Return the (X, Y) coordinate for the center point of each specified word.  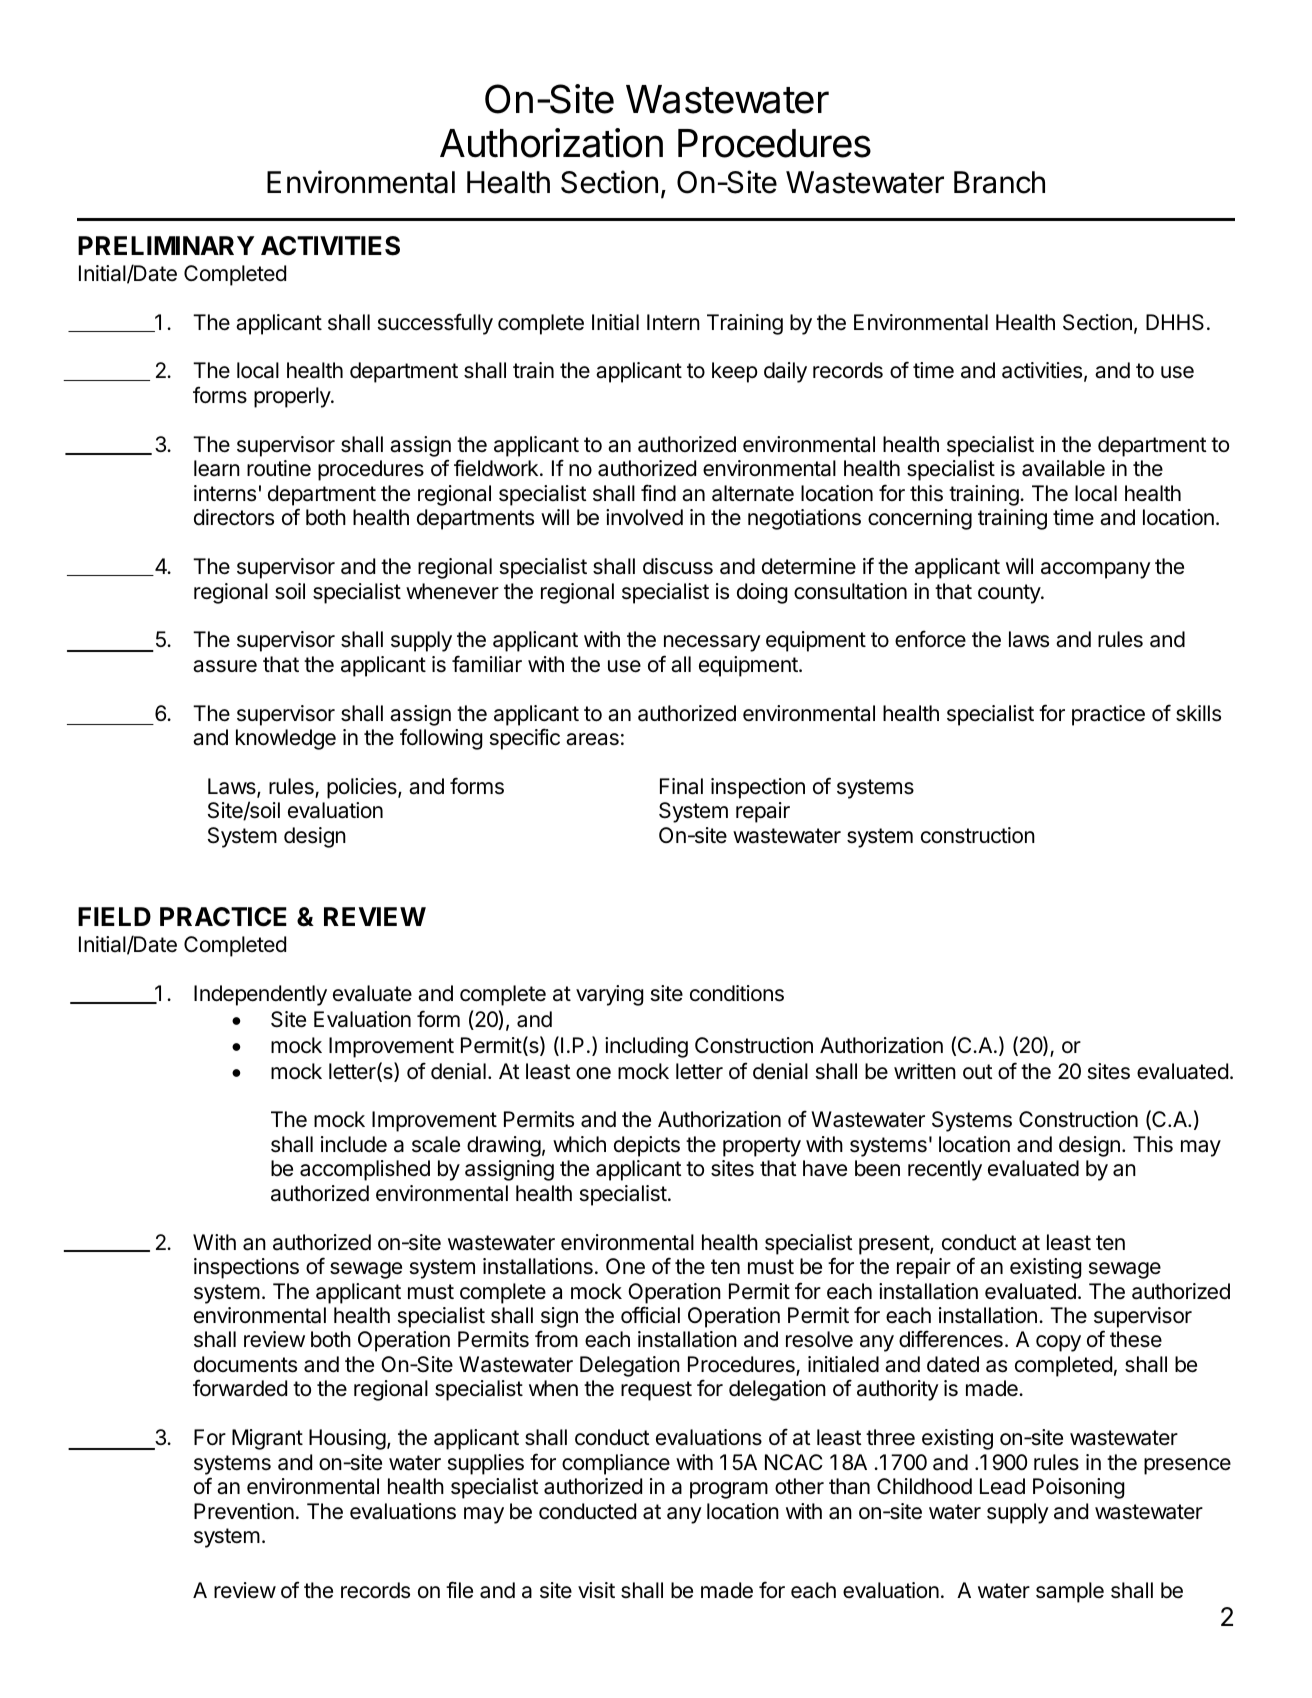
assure (225, 666)
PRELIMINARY (166, 245)
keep (735, 372)
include (354, 1144)
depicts (647, 1146)
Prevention (244, 1511)
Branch (999, 182)
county (1010, 594)
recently (945, 1170)
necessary (712, 643)
